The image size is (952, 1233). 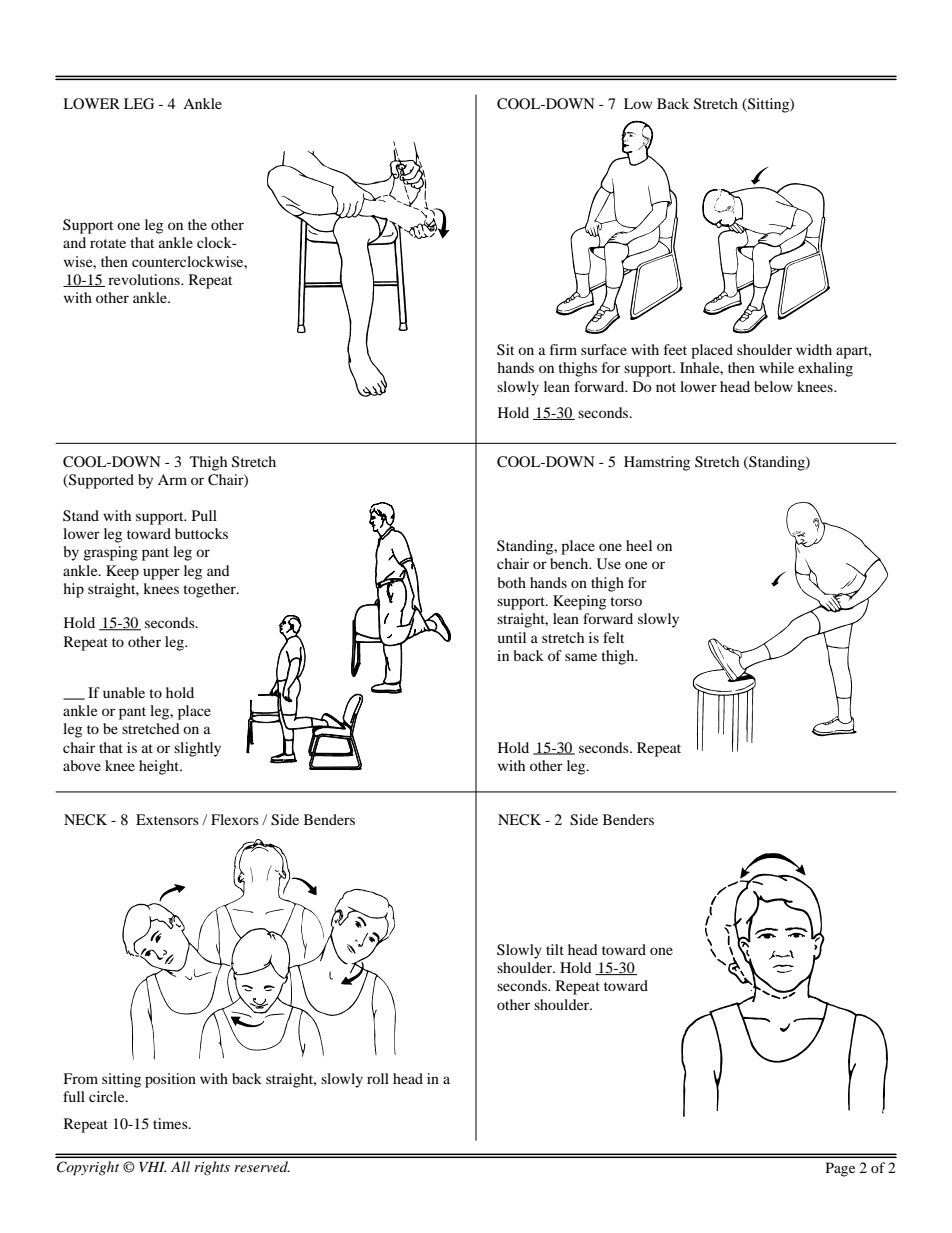 I want to click on times, so click(x=171, y=1123).
